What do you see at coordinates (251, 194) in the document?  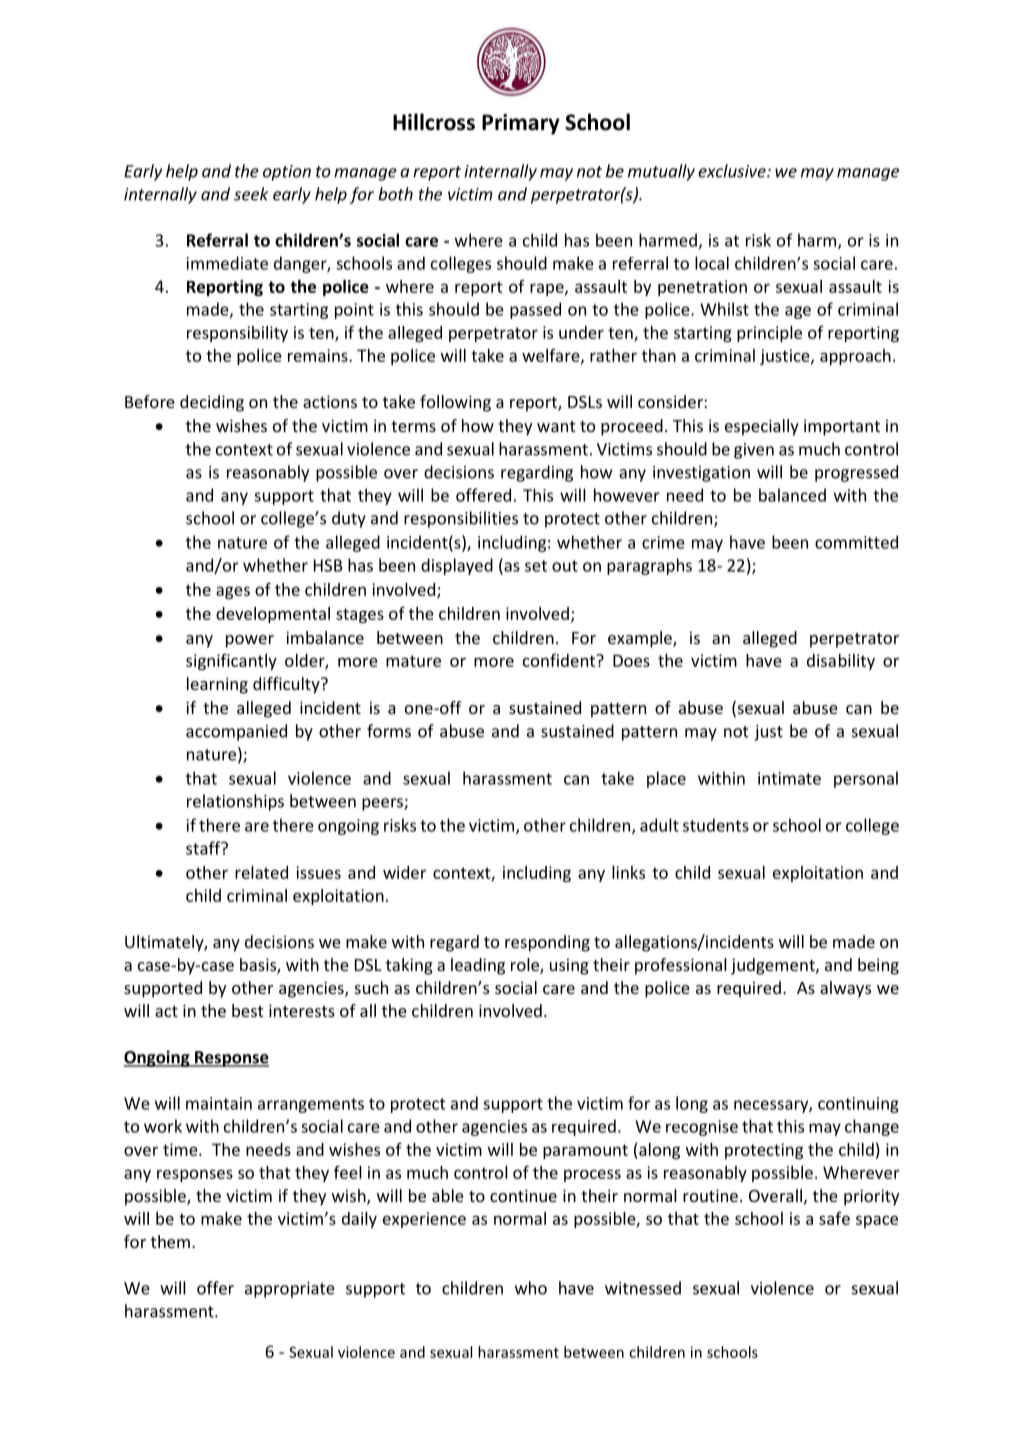 I see `seek` at bounding box center [251, 194].
